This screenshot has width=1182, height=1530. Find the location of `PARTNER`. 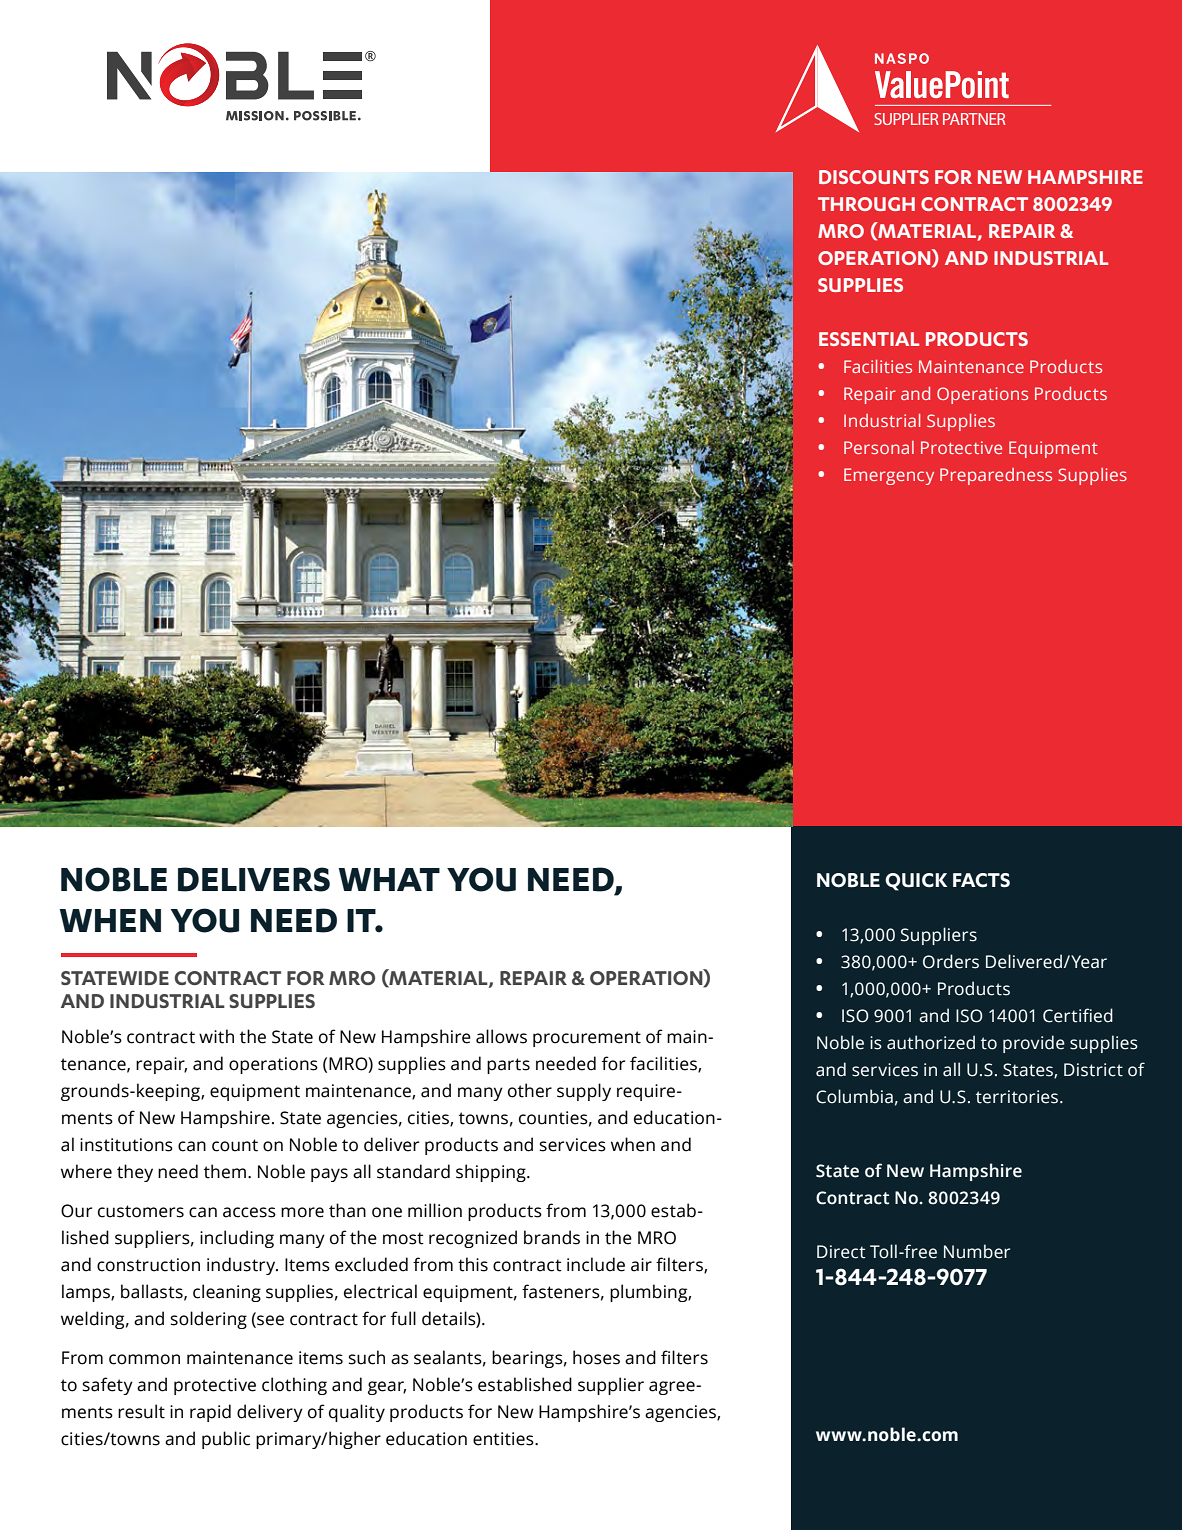

PARTNER is located at coordinates (974, 119).
